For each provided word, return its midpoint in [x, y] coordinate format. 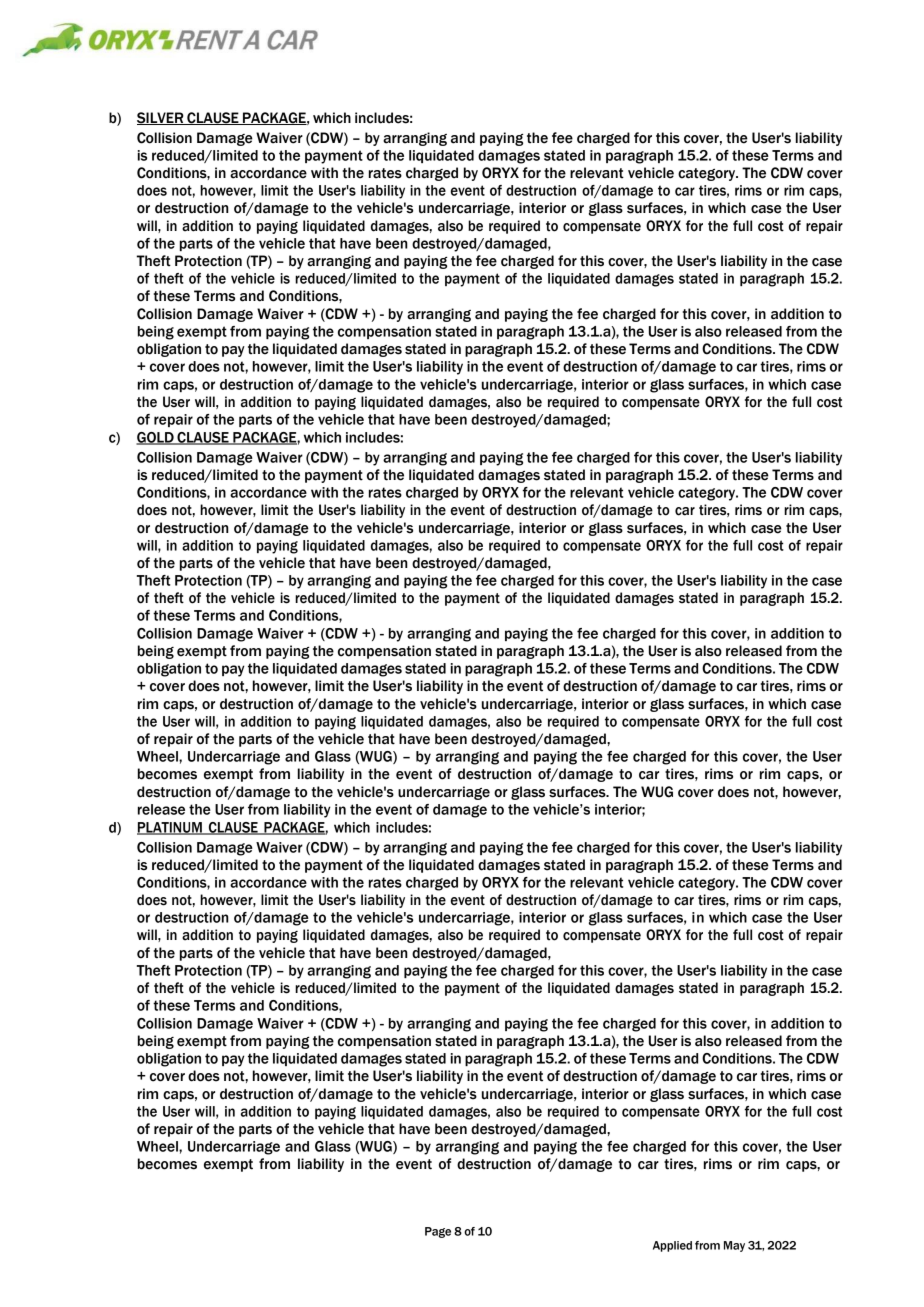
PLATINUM [170, 828]
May [734, 1246]
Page [438, 1232]
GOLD [156, 438]
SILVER [161, 118]
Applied [672, 1246]
